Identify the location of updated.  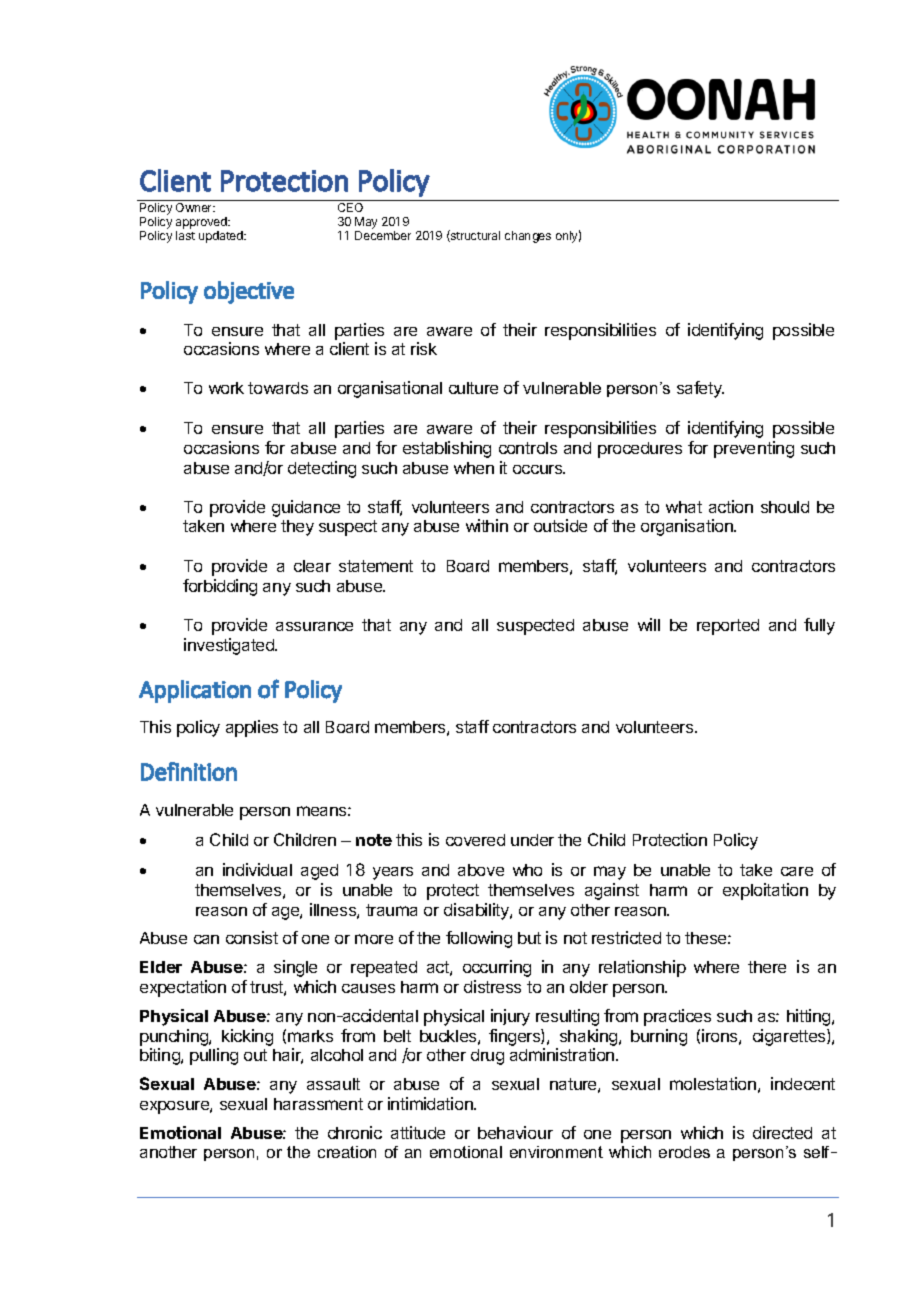
(222, 237).
